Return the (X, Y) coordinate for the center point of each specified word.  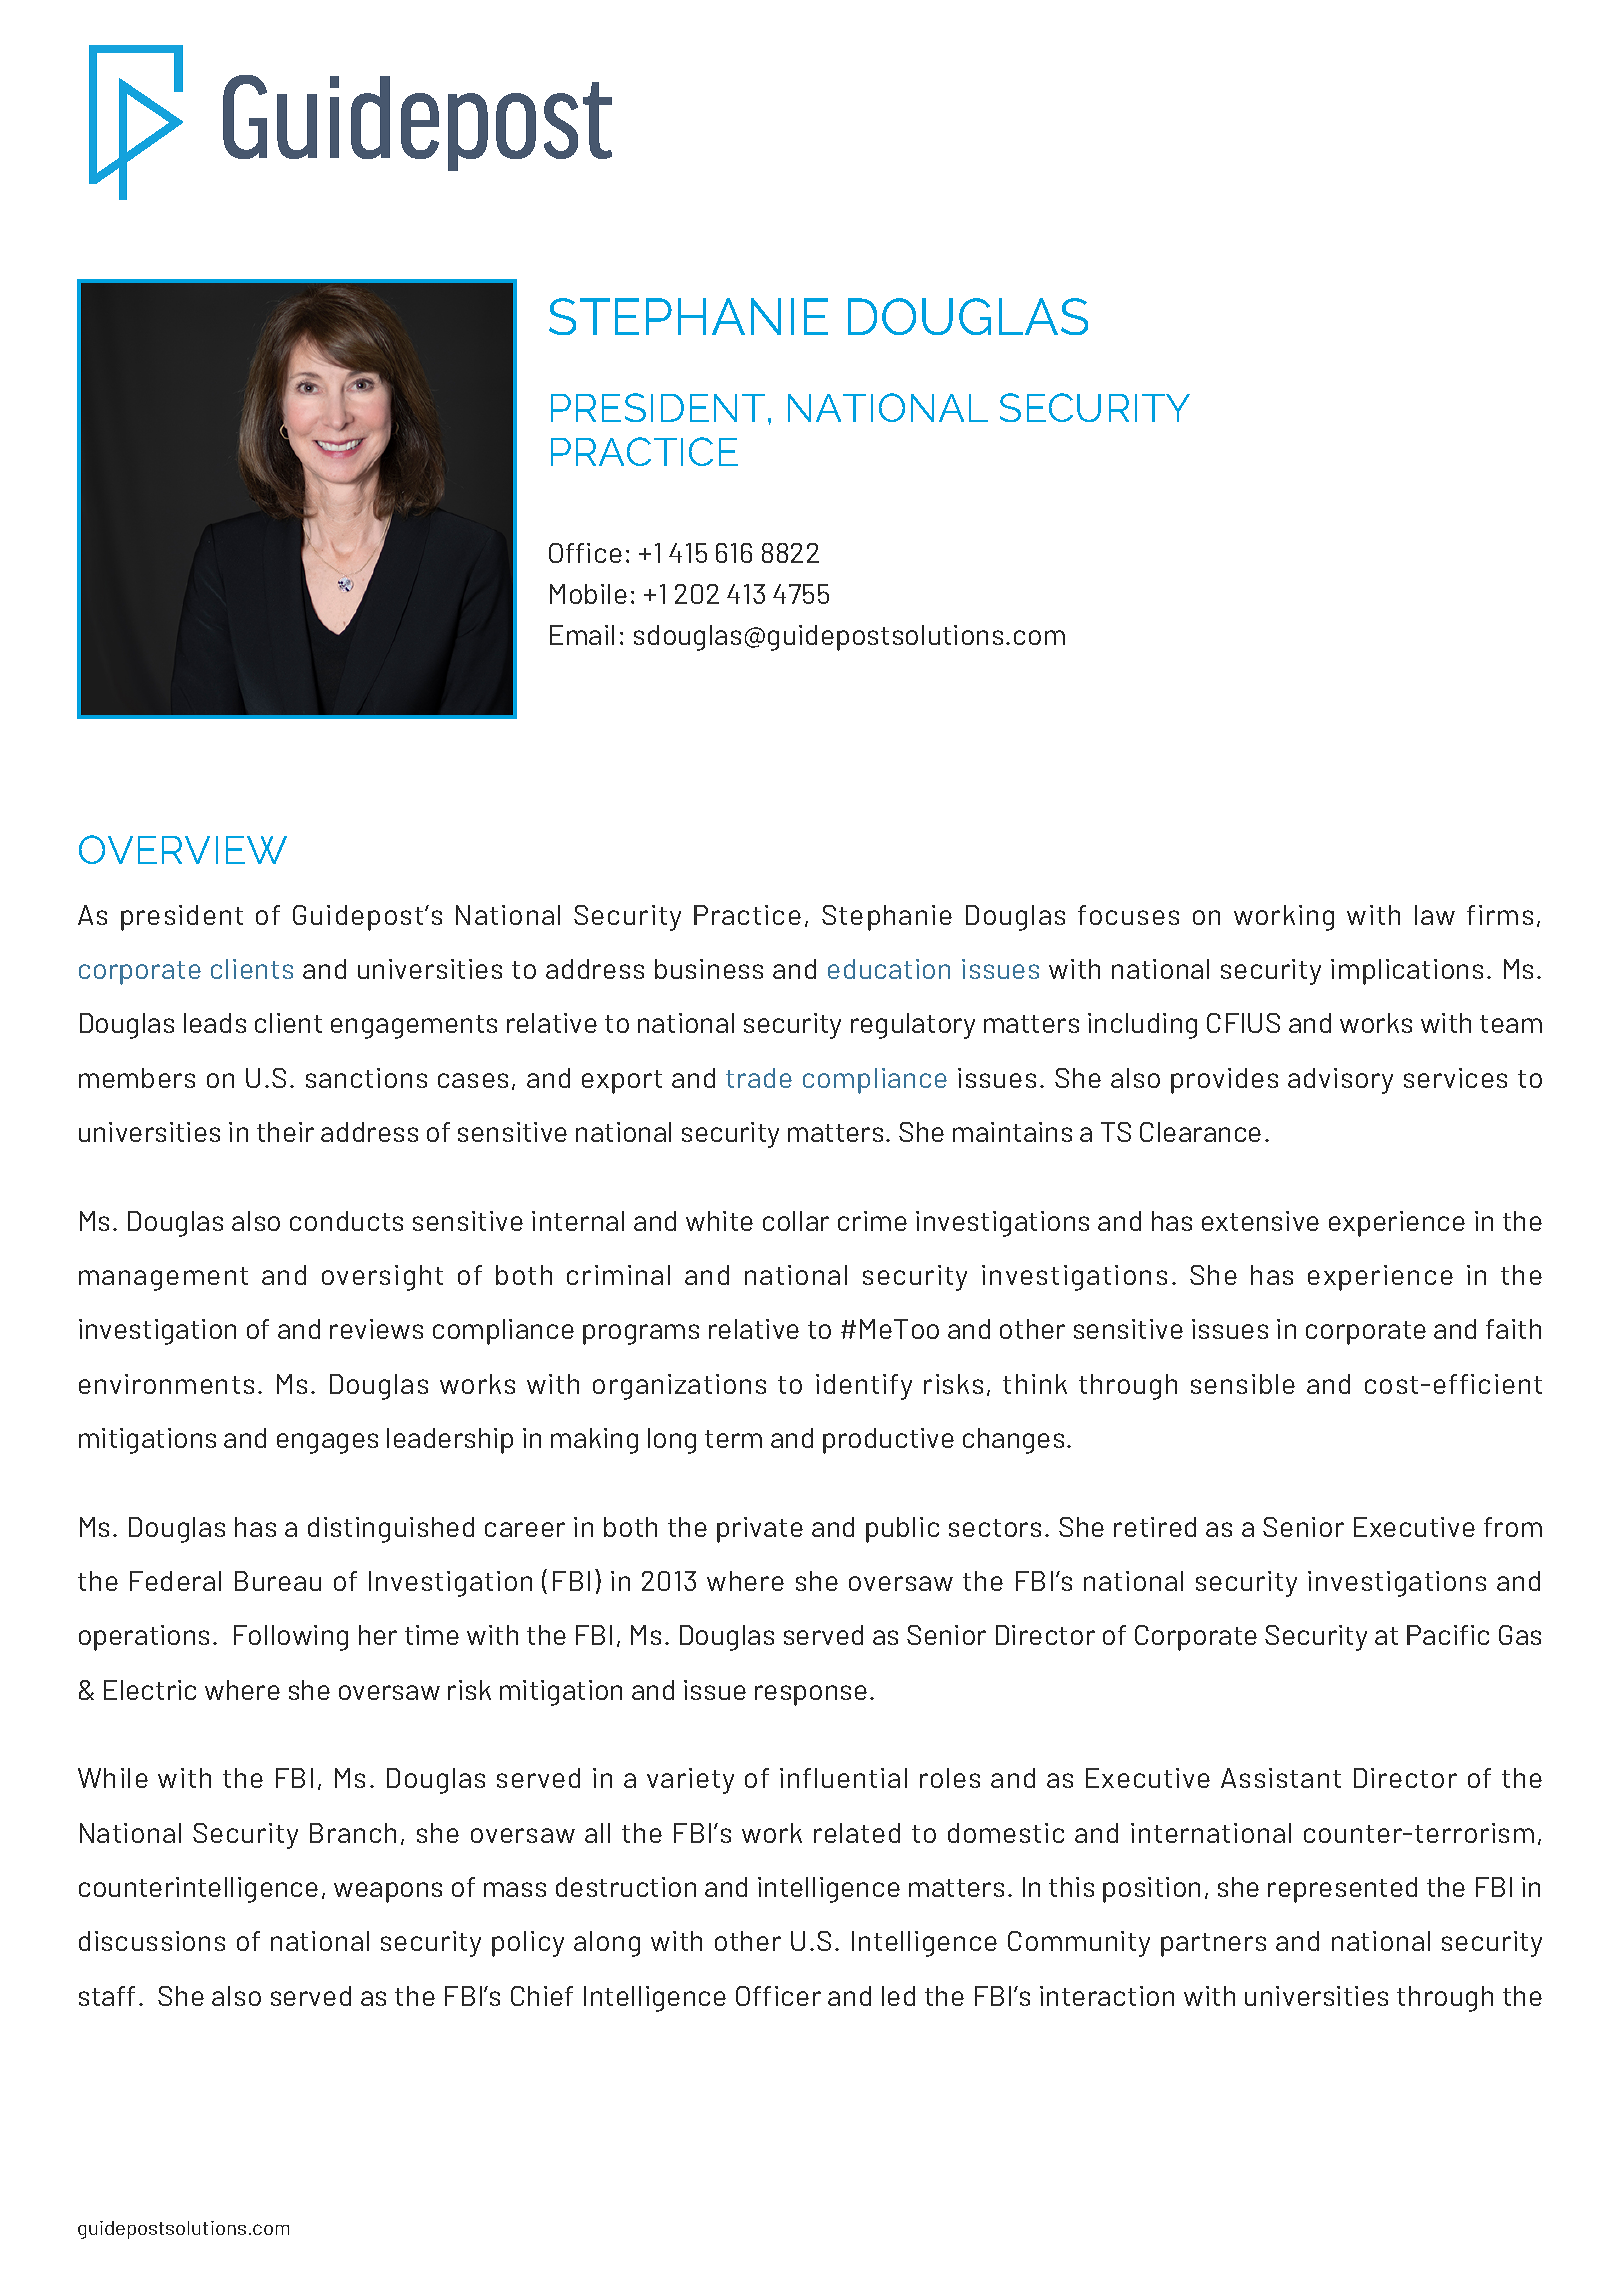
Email (582, 635)
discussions (152, 1941)
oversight (382, 1278)
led (898, 1996)
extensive (1260, 1221)
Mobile (588, 594)
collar (796, 1221)
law (1435, 915)
